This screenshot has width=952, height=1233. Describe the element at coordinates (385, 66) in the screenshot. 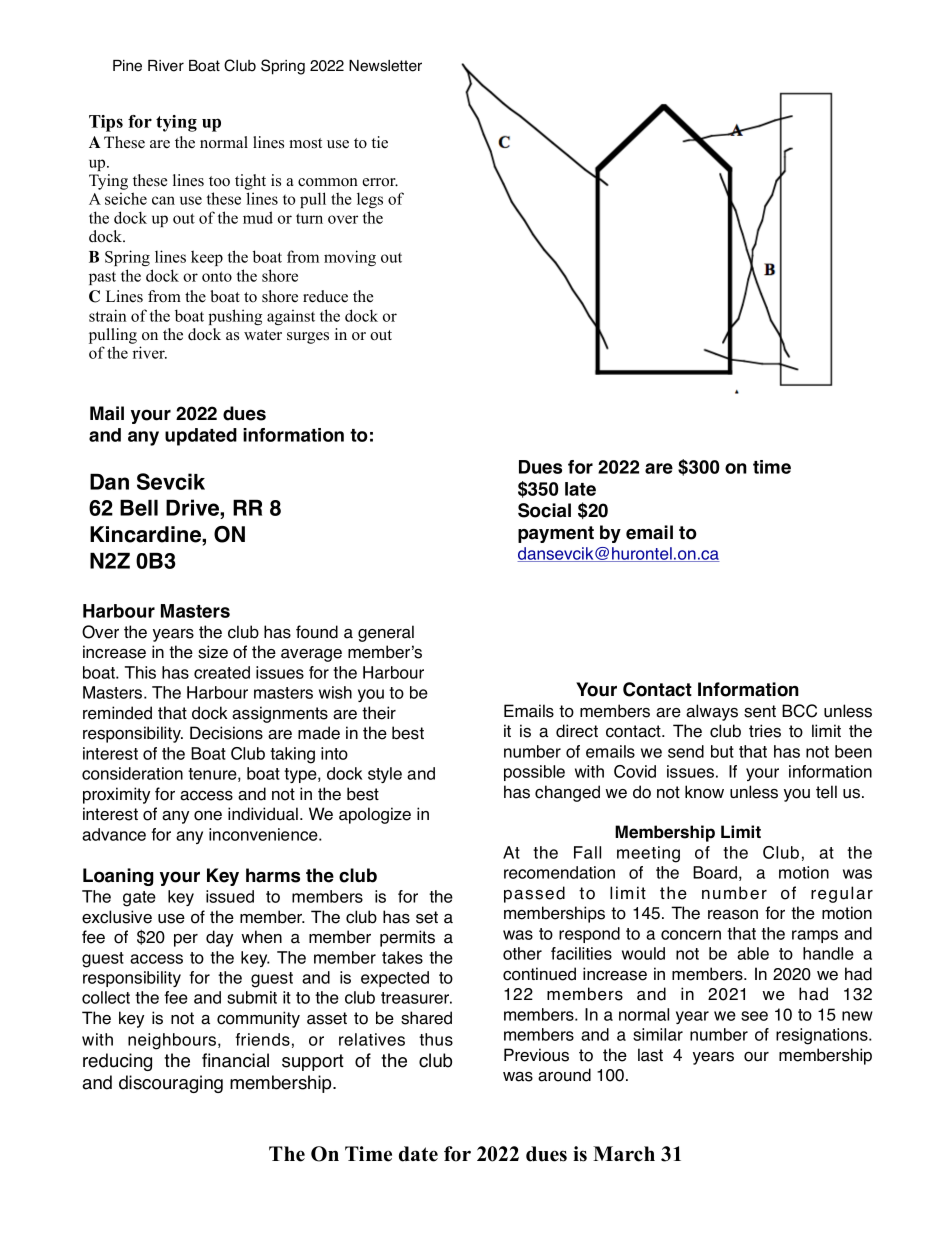

I see `Newsletter` at that location.
